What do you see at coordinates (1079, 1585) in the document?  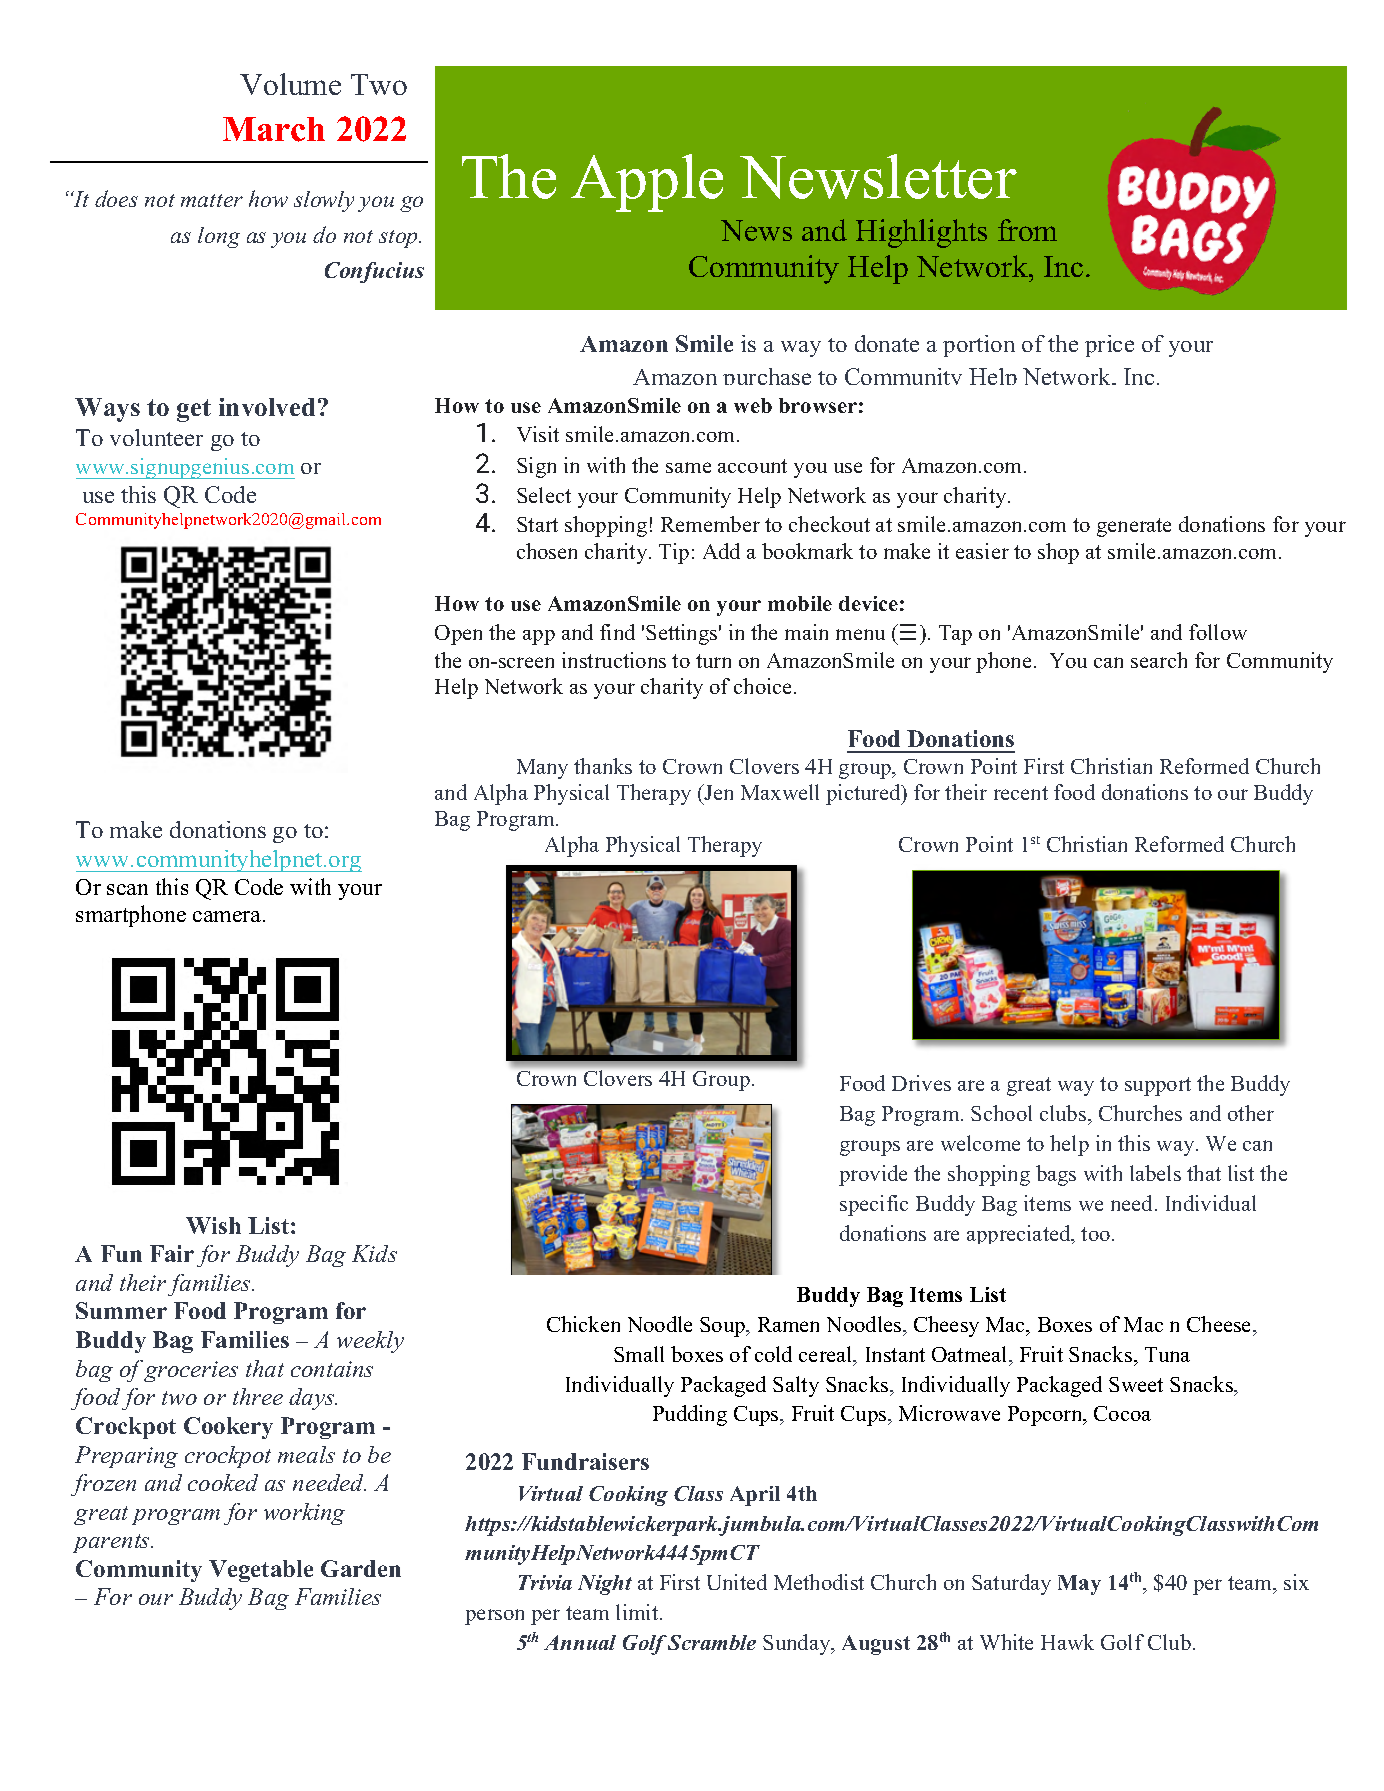 I see `May` at bounding box center [1079, 1585].
